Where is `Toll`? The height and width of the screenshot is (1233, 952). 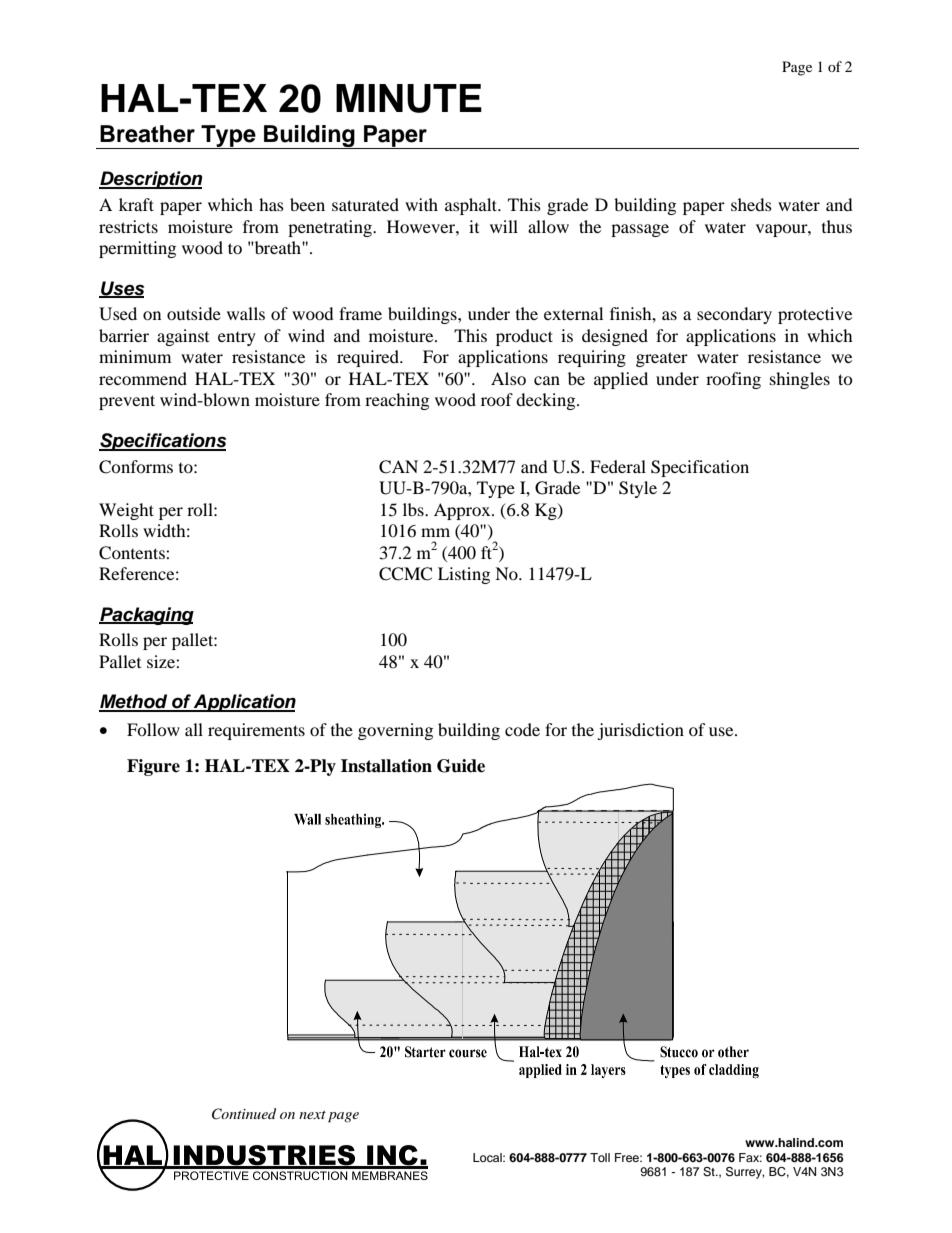
Toll is located at coordinates (600, 1157).
